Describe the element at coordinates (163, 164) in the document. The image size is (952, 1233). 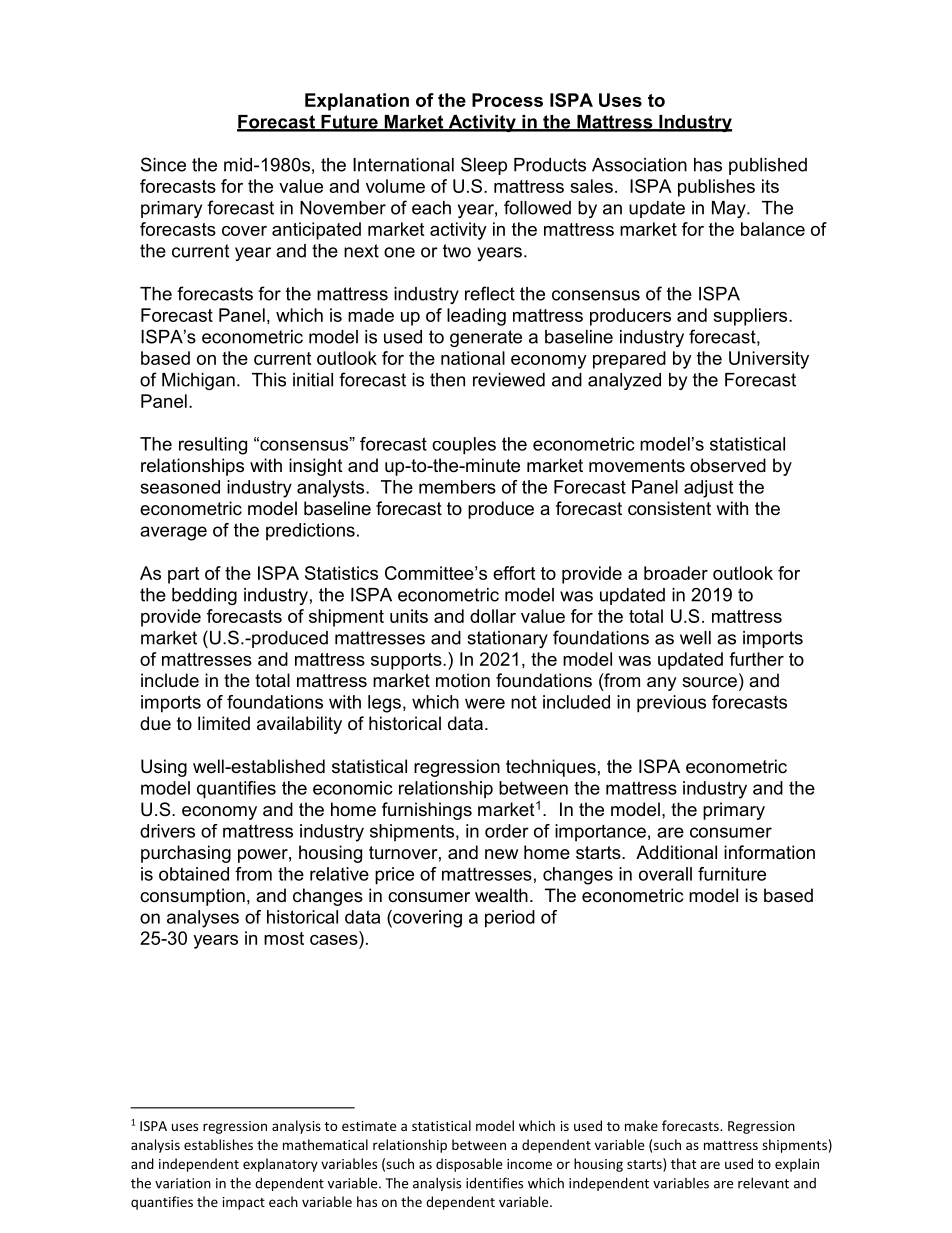
I see `Since` at that location.
